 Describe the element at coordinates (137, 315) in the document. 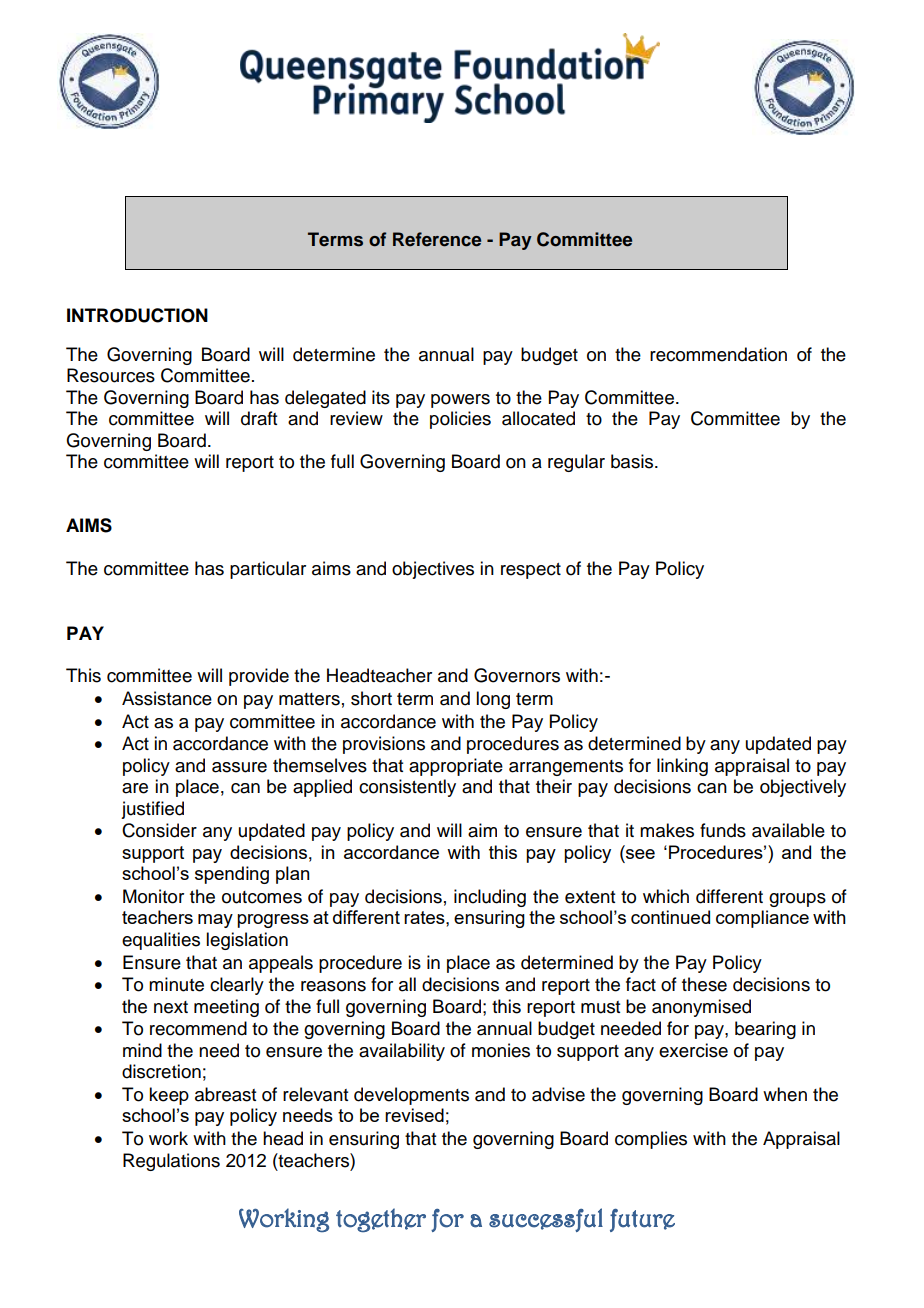

I see `INTRODUCTION` at that location.
